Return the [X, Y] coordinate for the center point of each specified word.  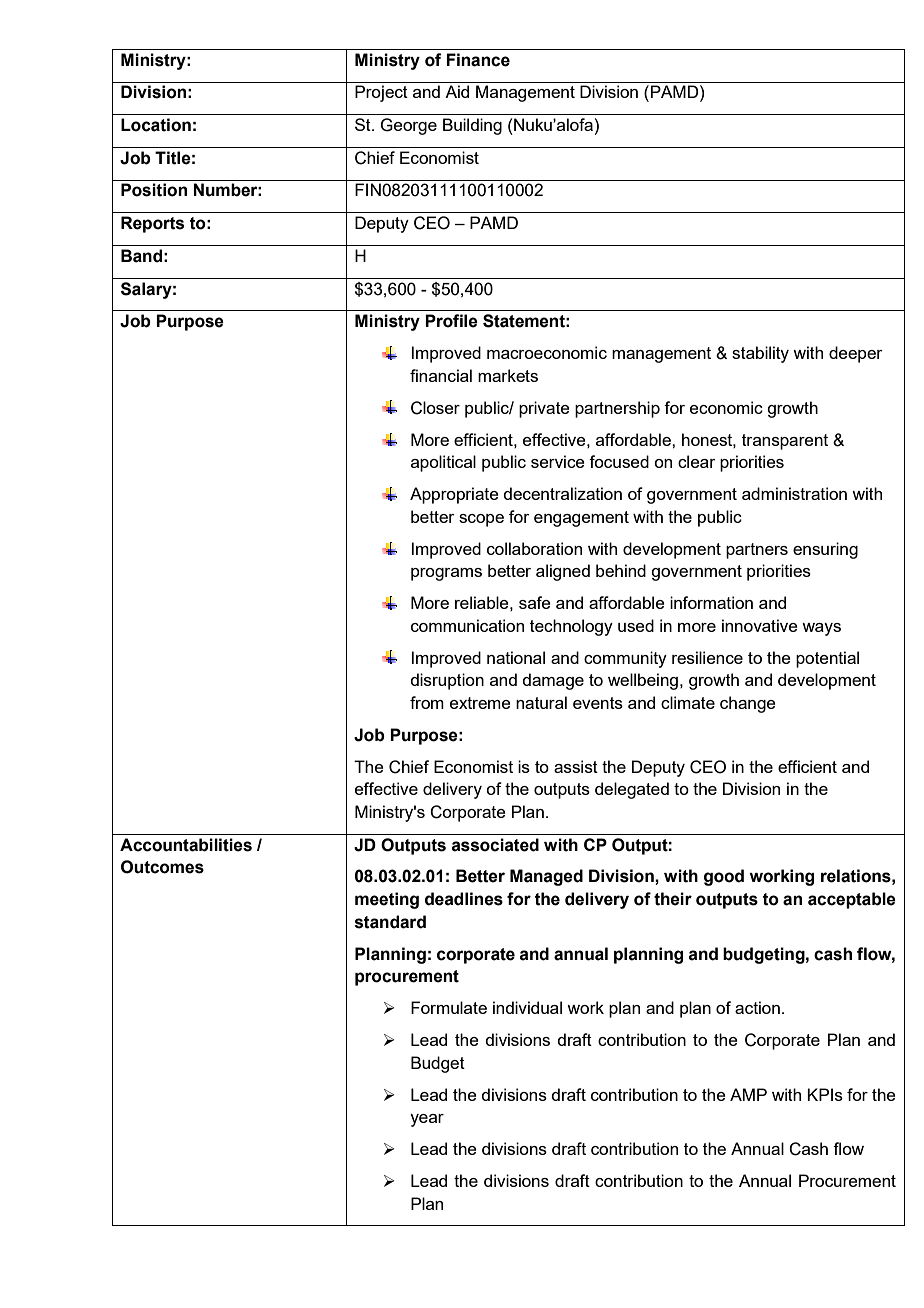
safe [535, 602]
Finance [478, 60]
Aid [457, 91]
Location [156, 125]
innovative [760, 625]
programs [446, 574]
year [427, 1120]
